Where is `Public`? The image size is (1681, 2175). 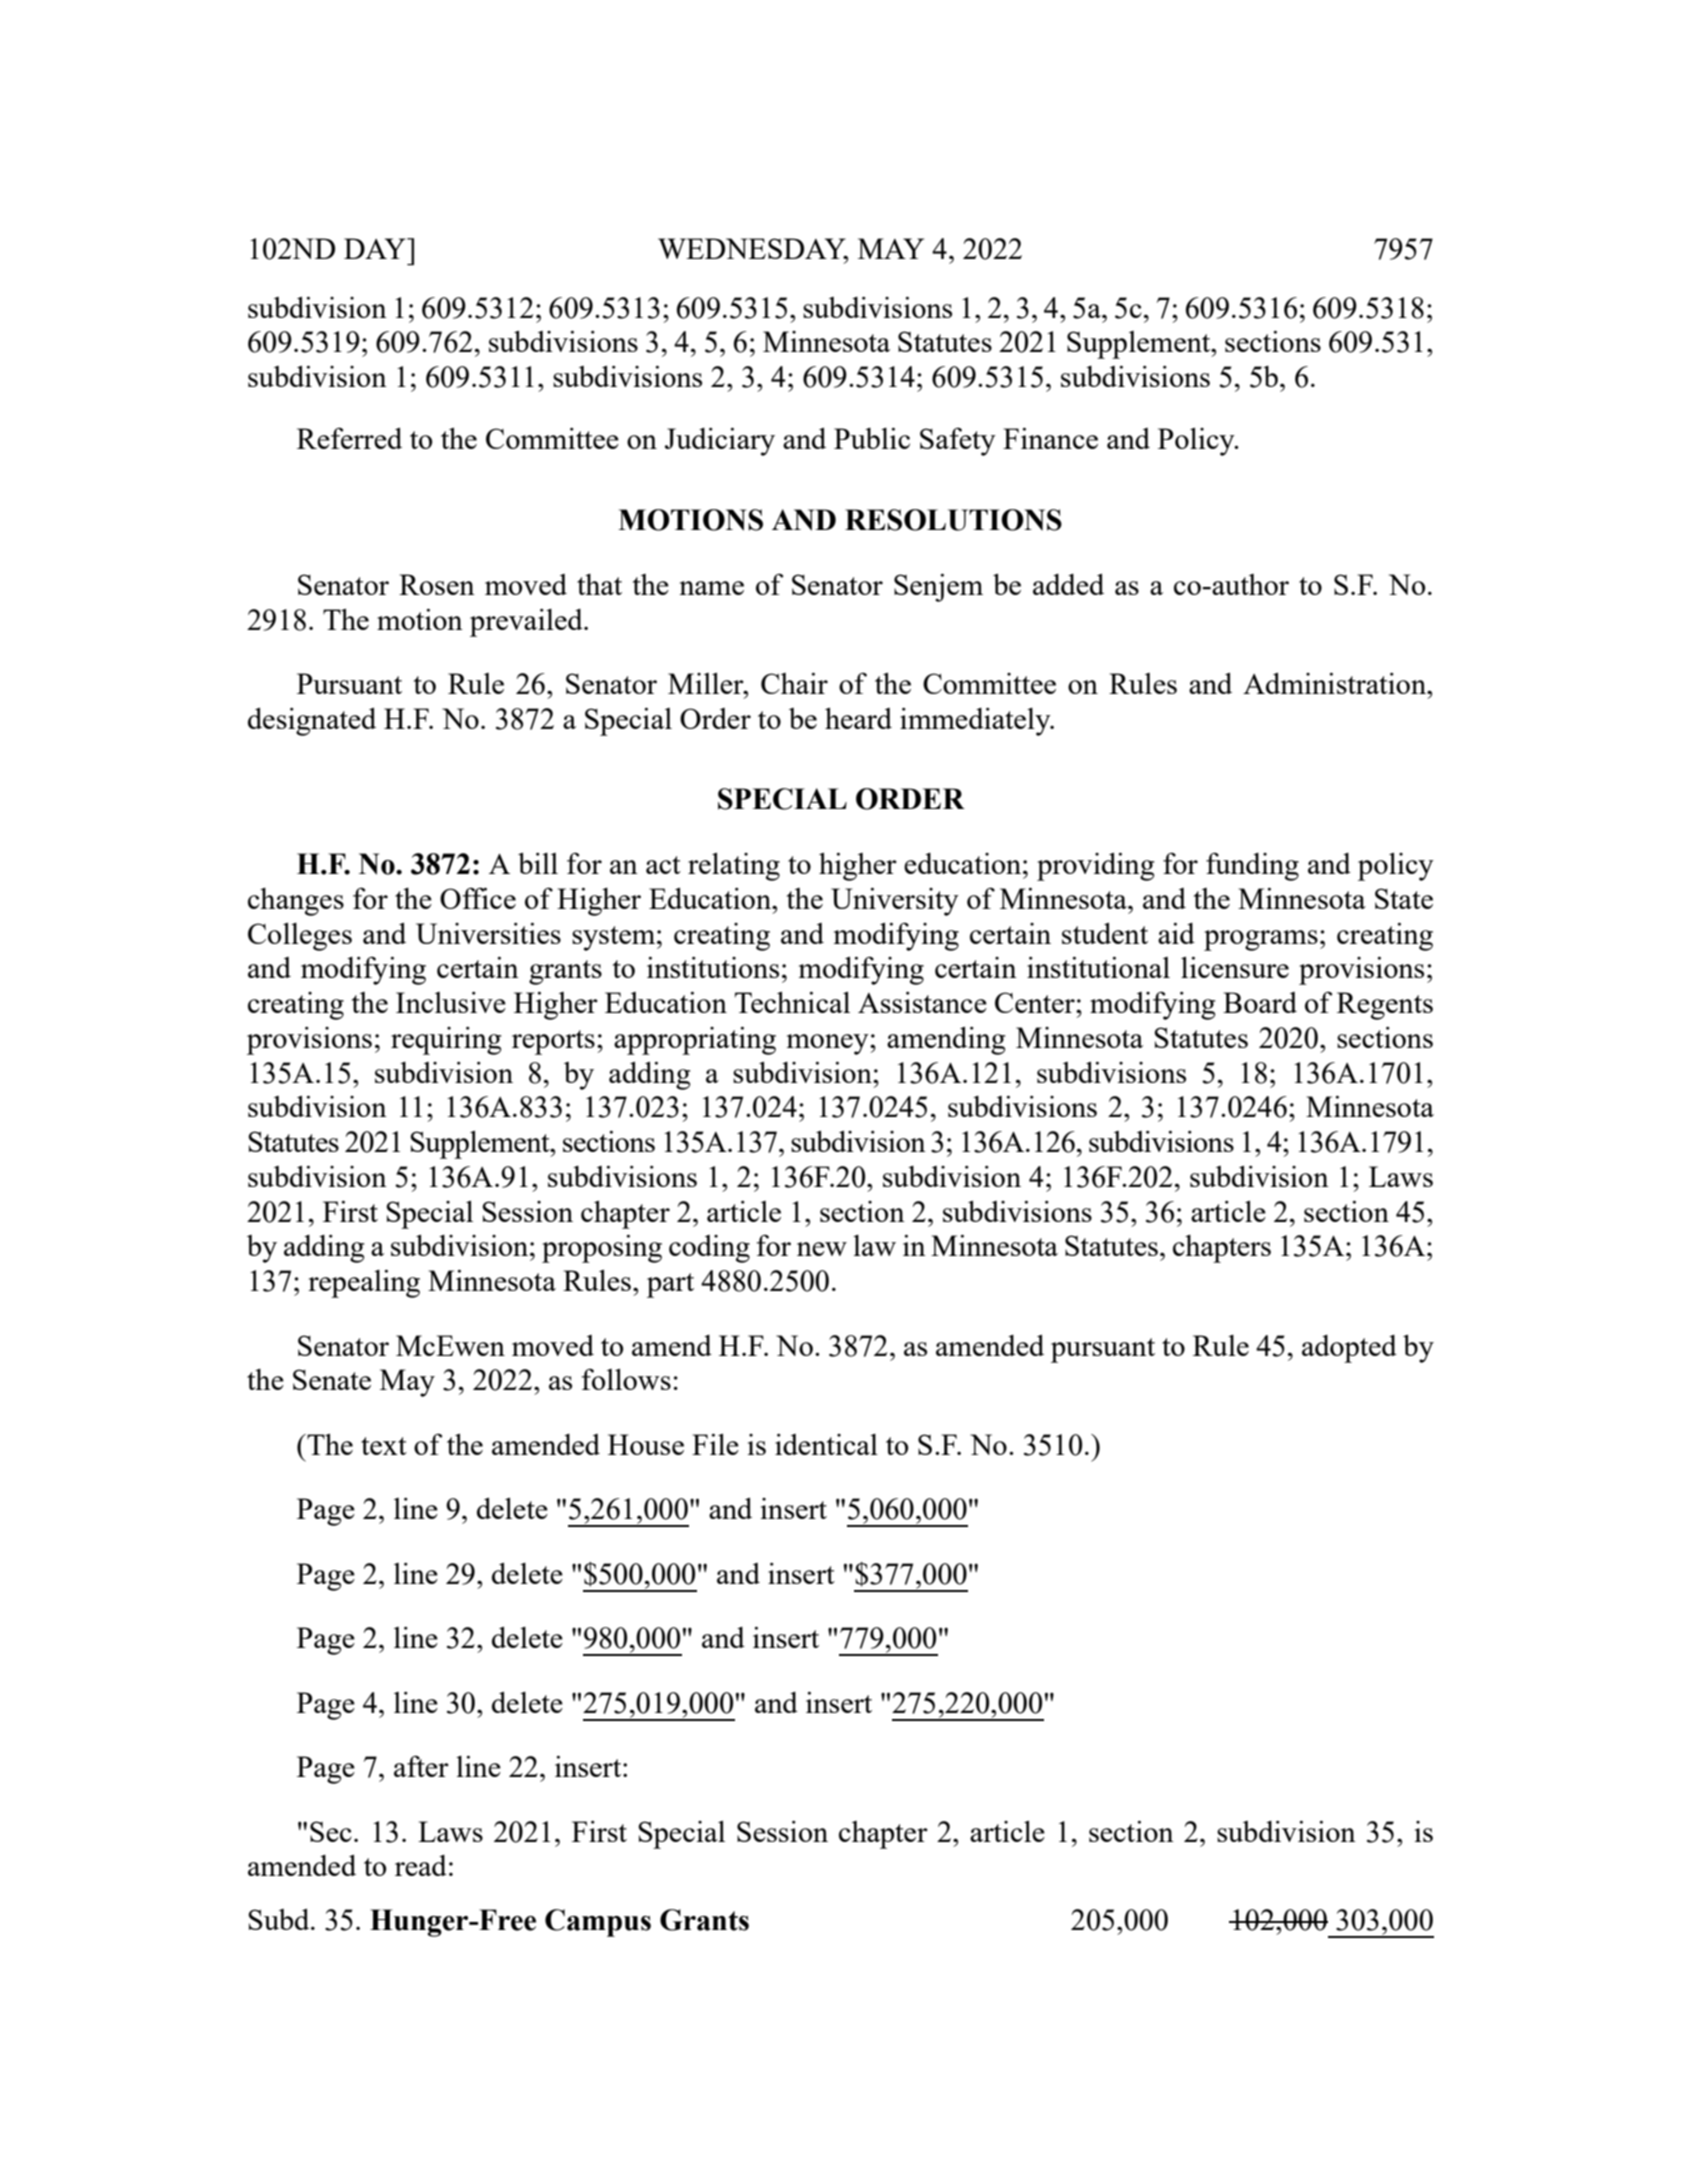 Public is located at coordinates (872, 438).
